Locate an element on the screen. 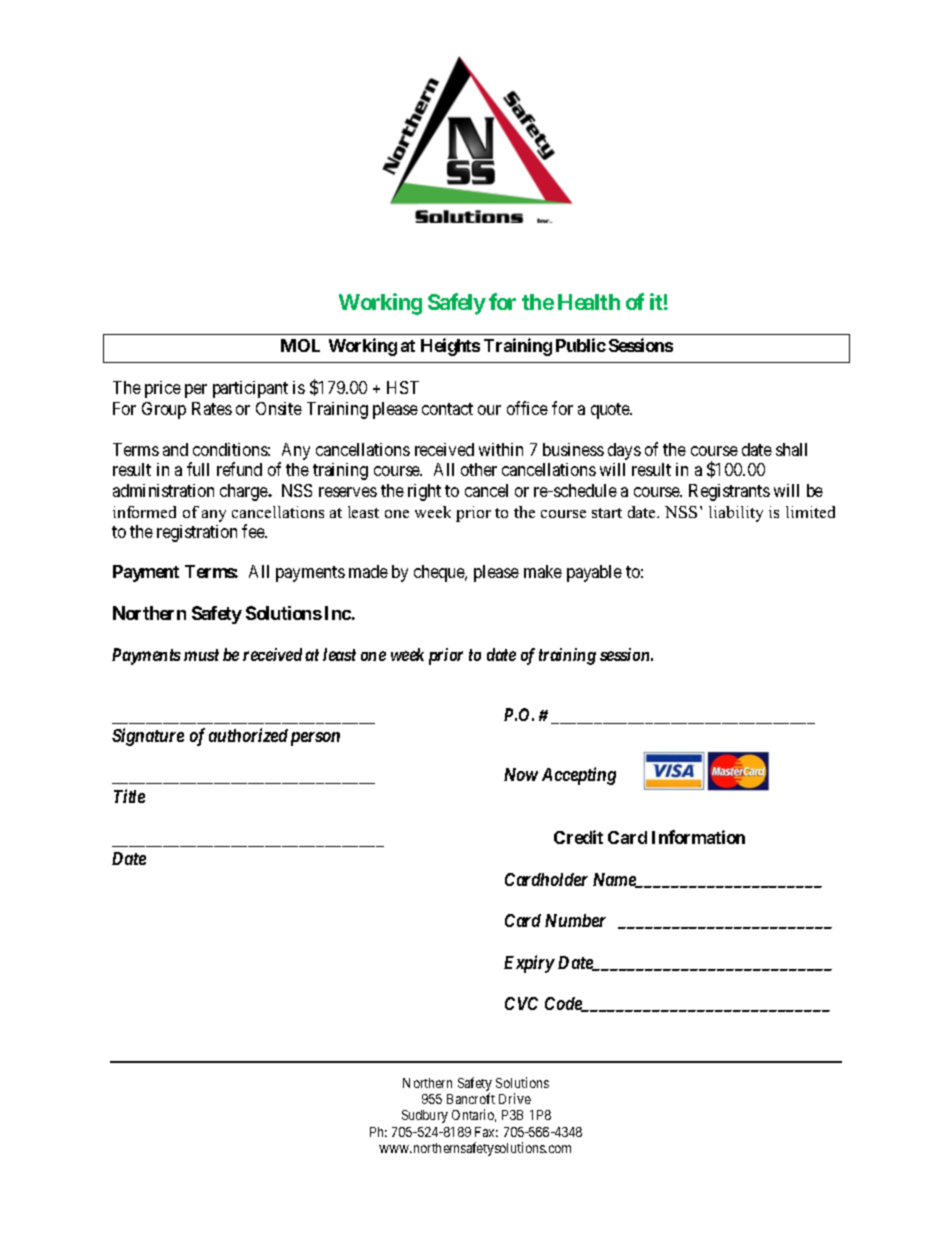 The height and width of the screenshot is (1233, 952). Heights is located at coordinates (450, 347).
